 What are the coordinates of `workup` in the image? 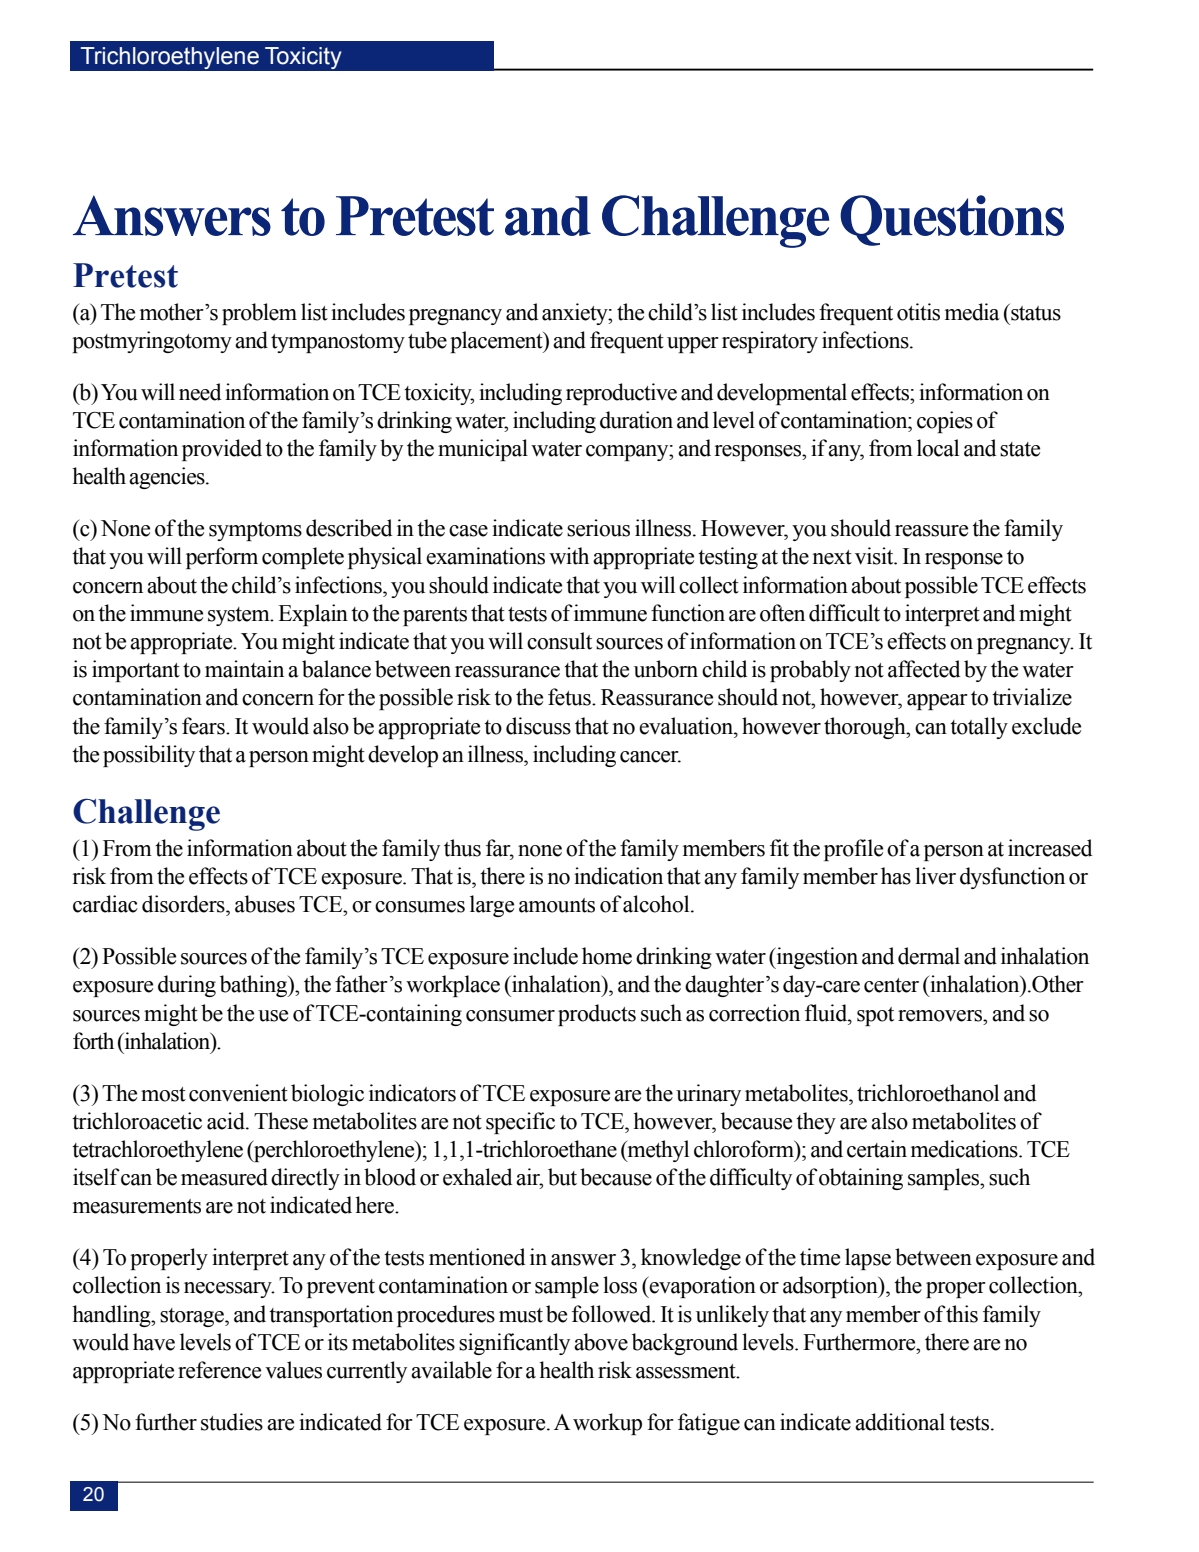 It's located at (607, 1424).
